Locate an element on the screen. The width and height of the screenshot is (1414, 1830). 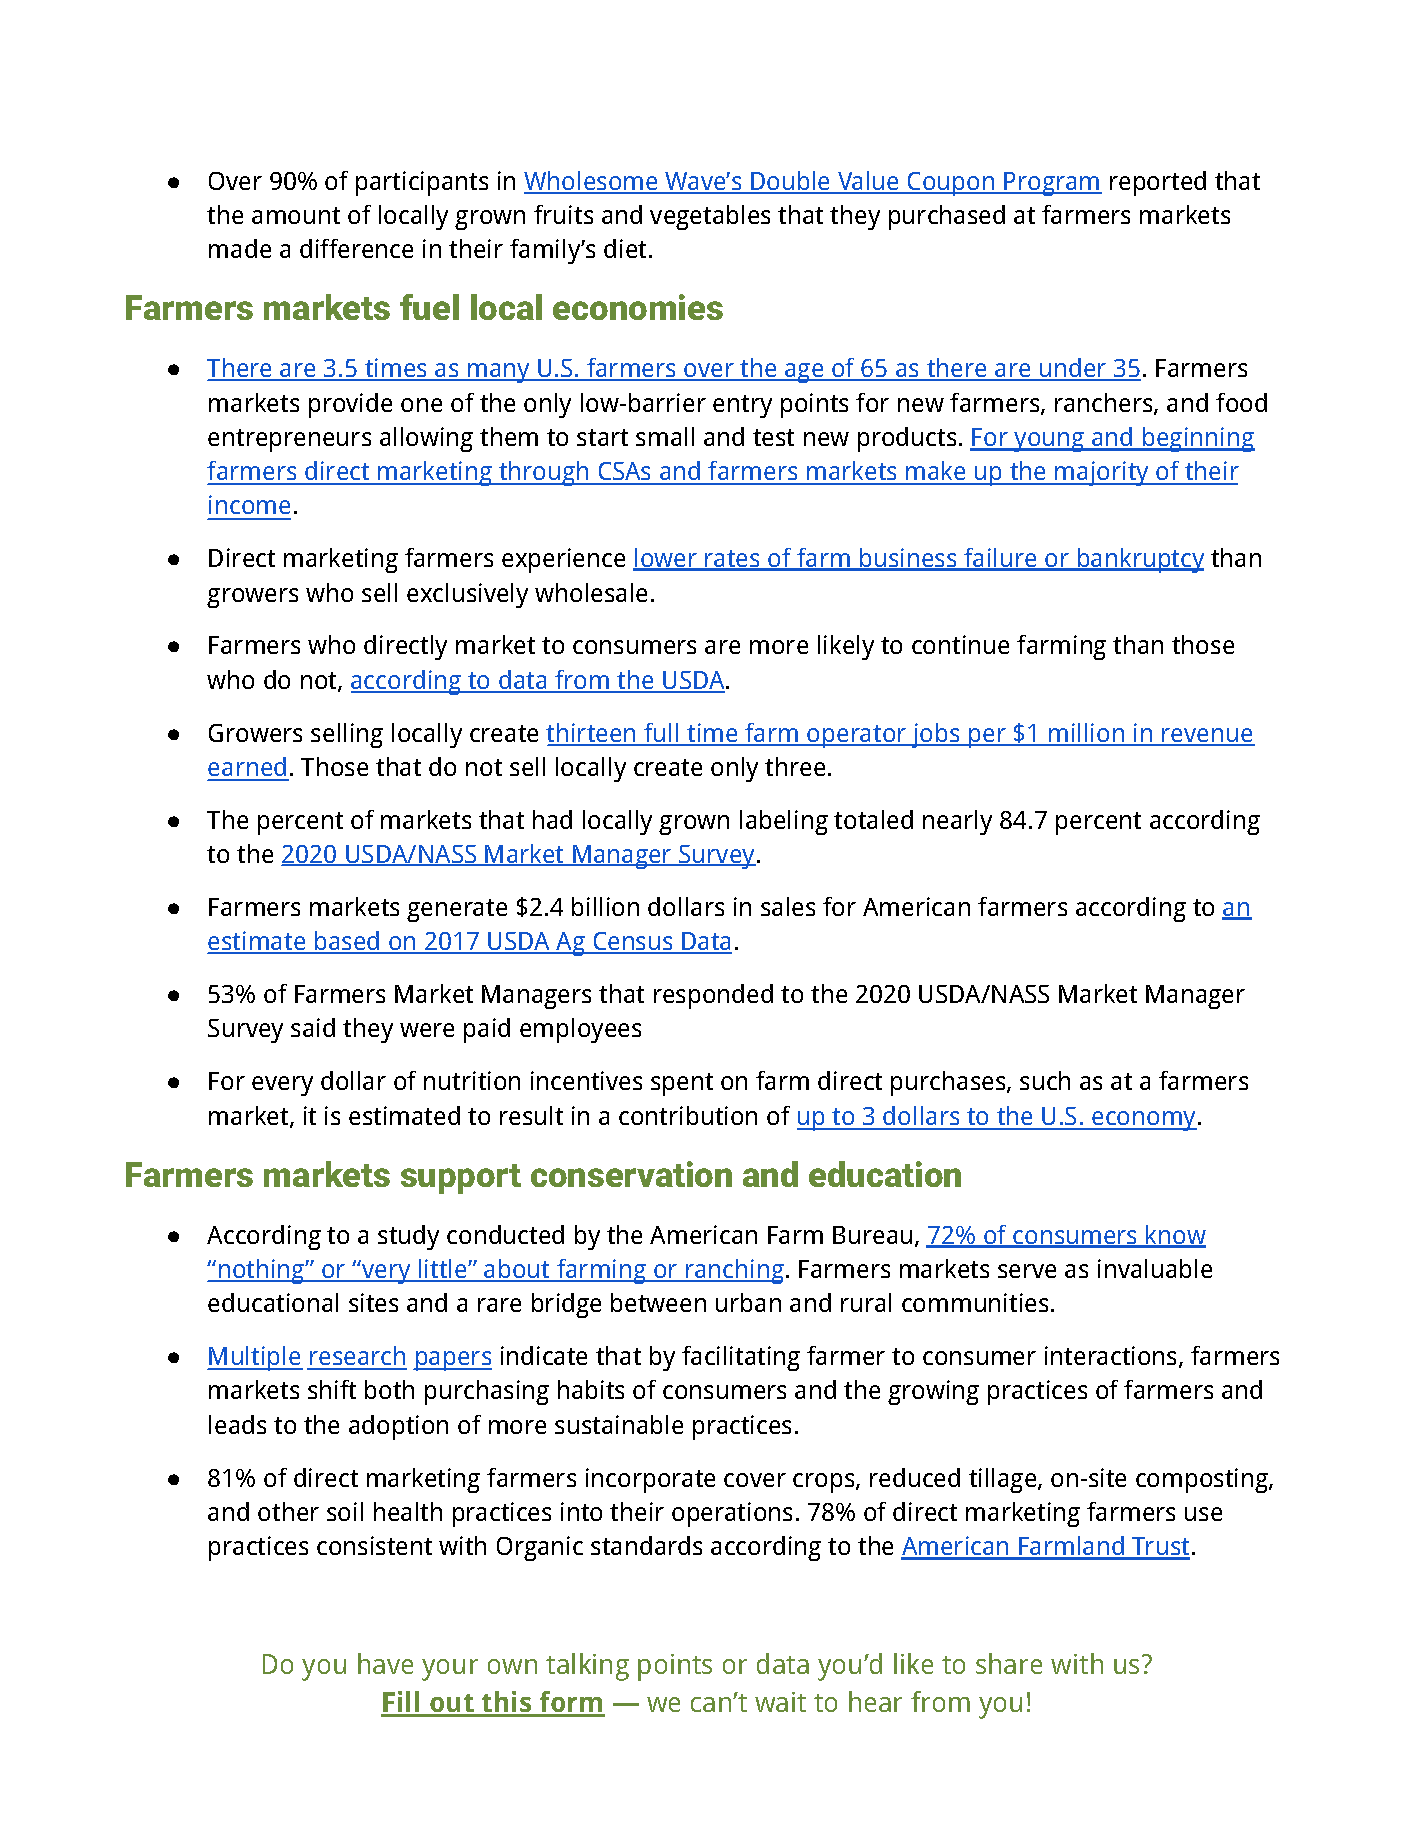
bankruptcy is located at coordinates (1140, 560).
